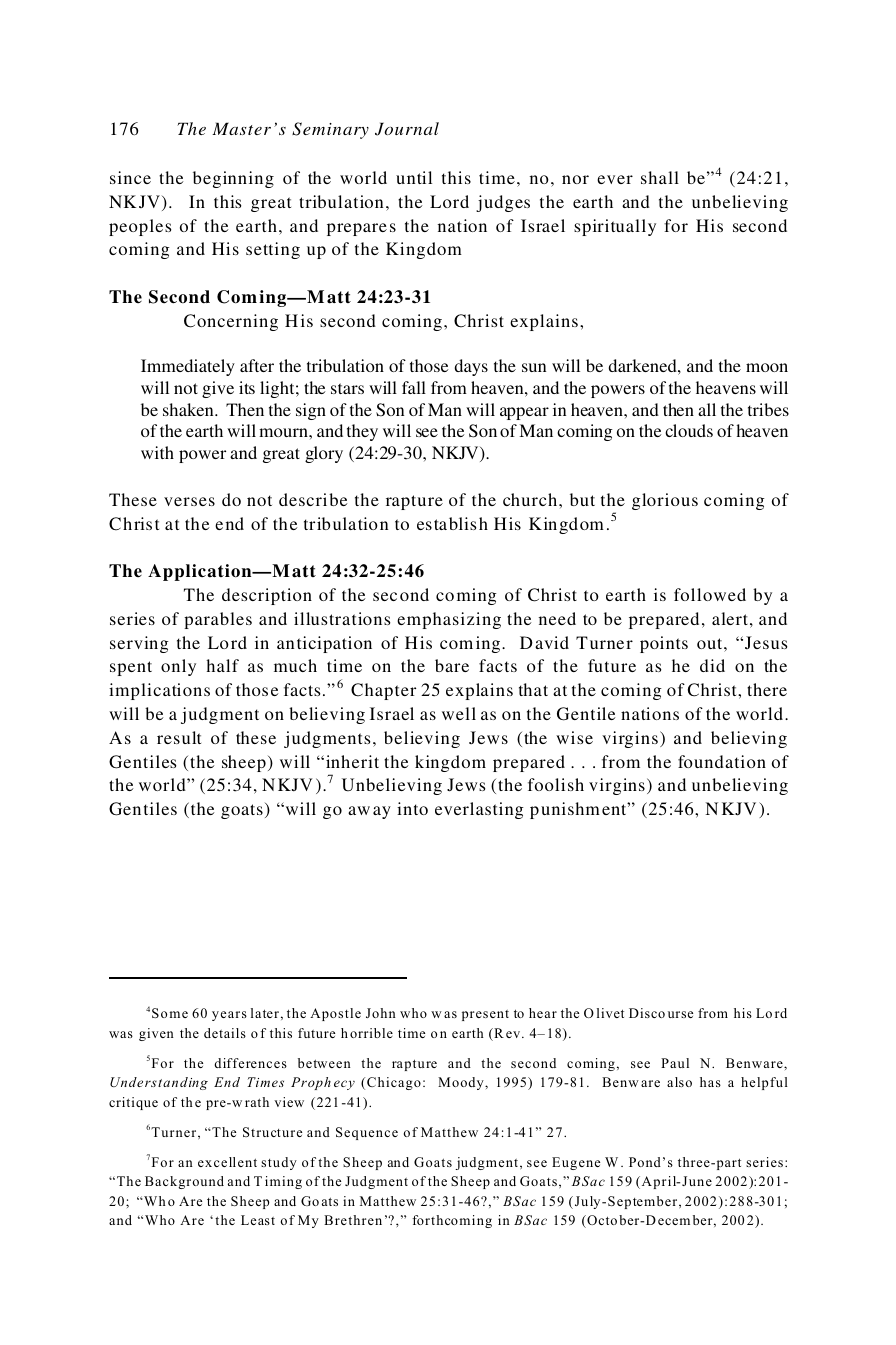 The width and height of the screenshot is (896, 1345). I want to click on beginning, so click(233, 179).
